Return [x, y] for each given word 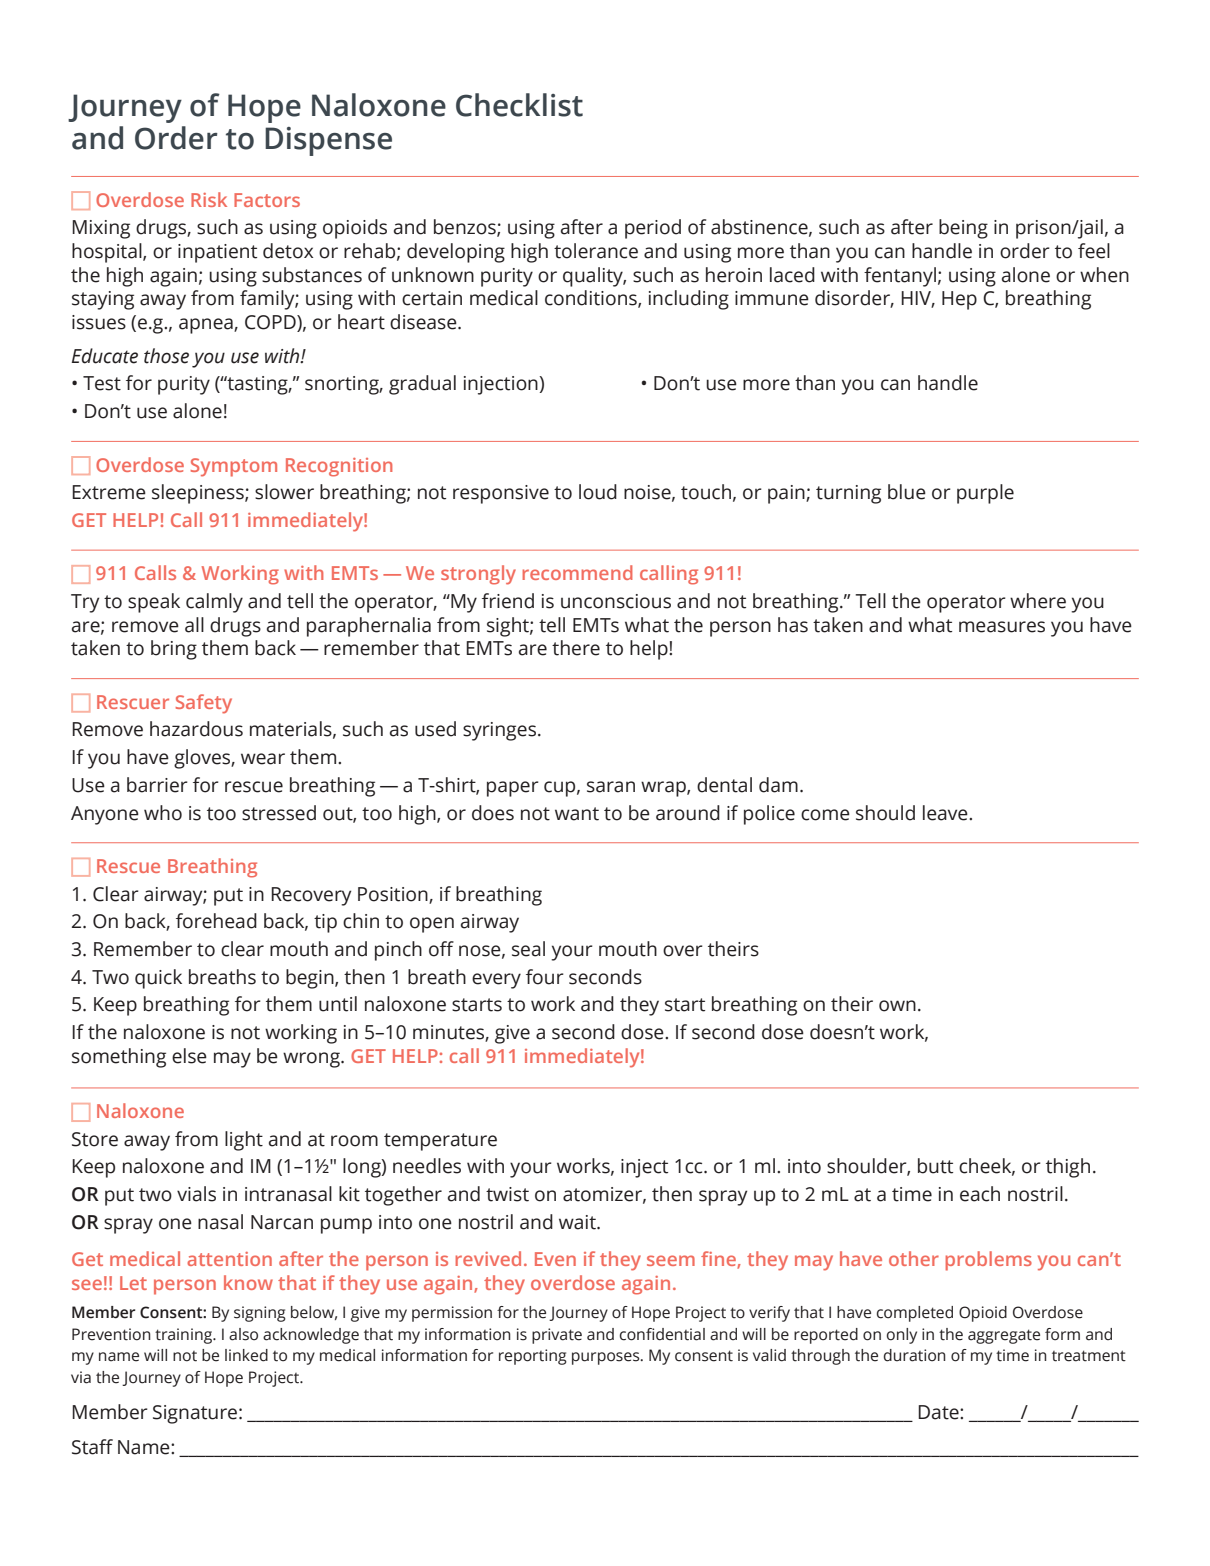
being [963, 229]
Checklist [519, 105]
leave [946, 813]
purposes [607, 1358]
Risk [209, 199]
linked [246, 1355]
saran [611, 787]
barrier [157, 785]
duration [915, 1355]
